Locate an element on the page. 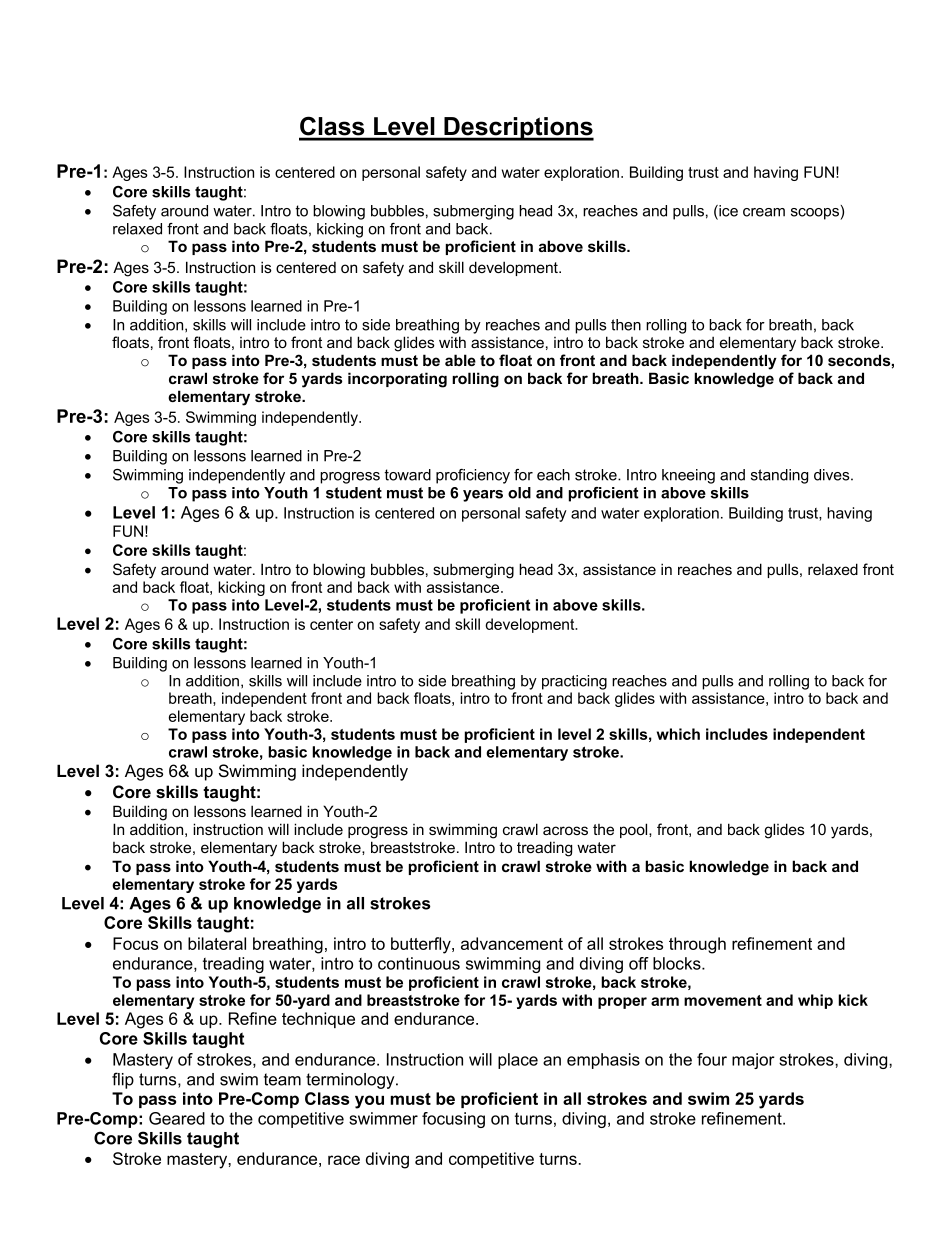 The image size is (952, 1233). Descriptions is located at coordinates (518, 129).
